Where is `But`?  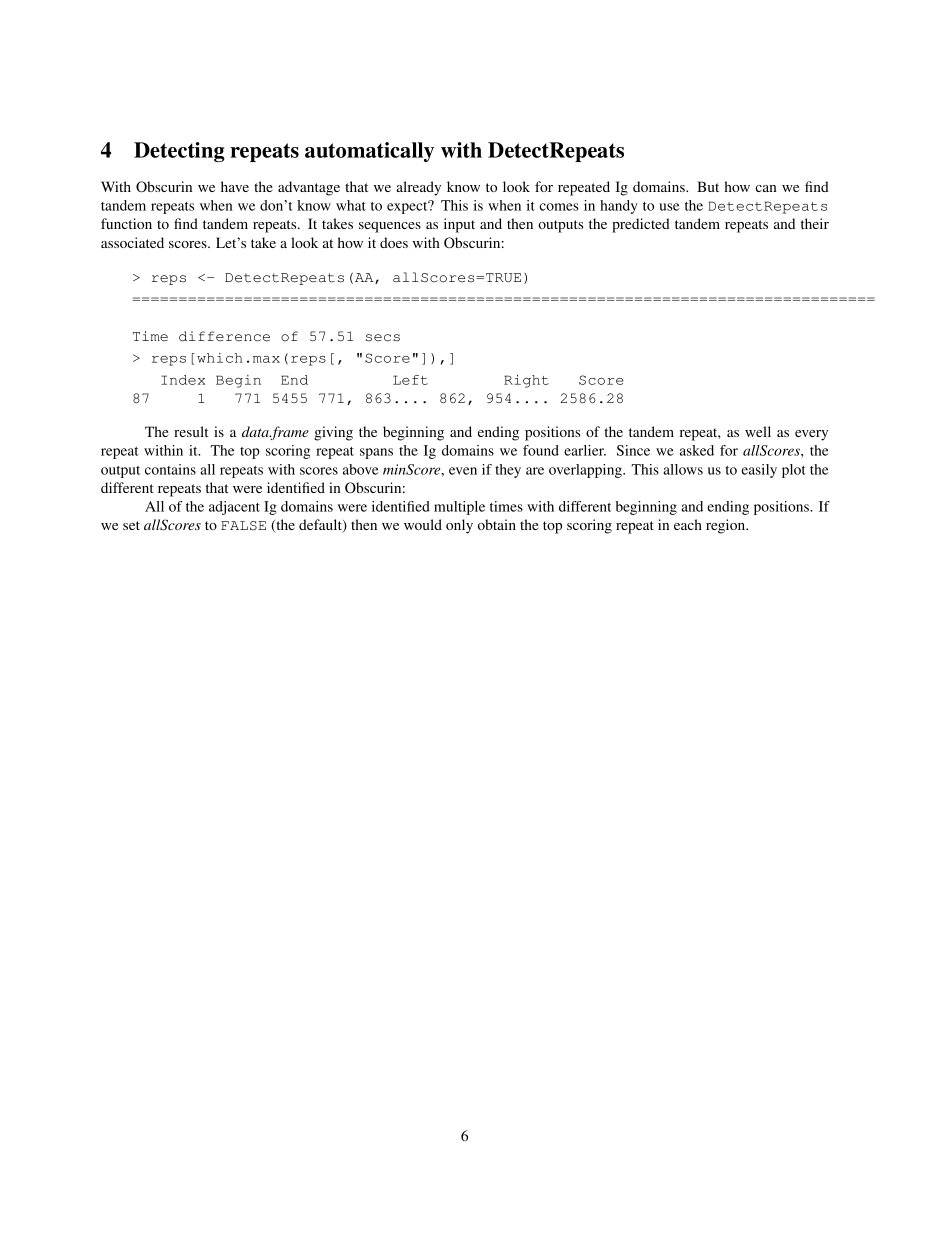
But is located at coordinates (708, 186).
